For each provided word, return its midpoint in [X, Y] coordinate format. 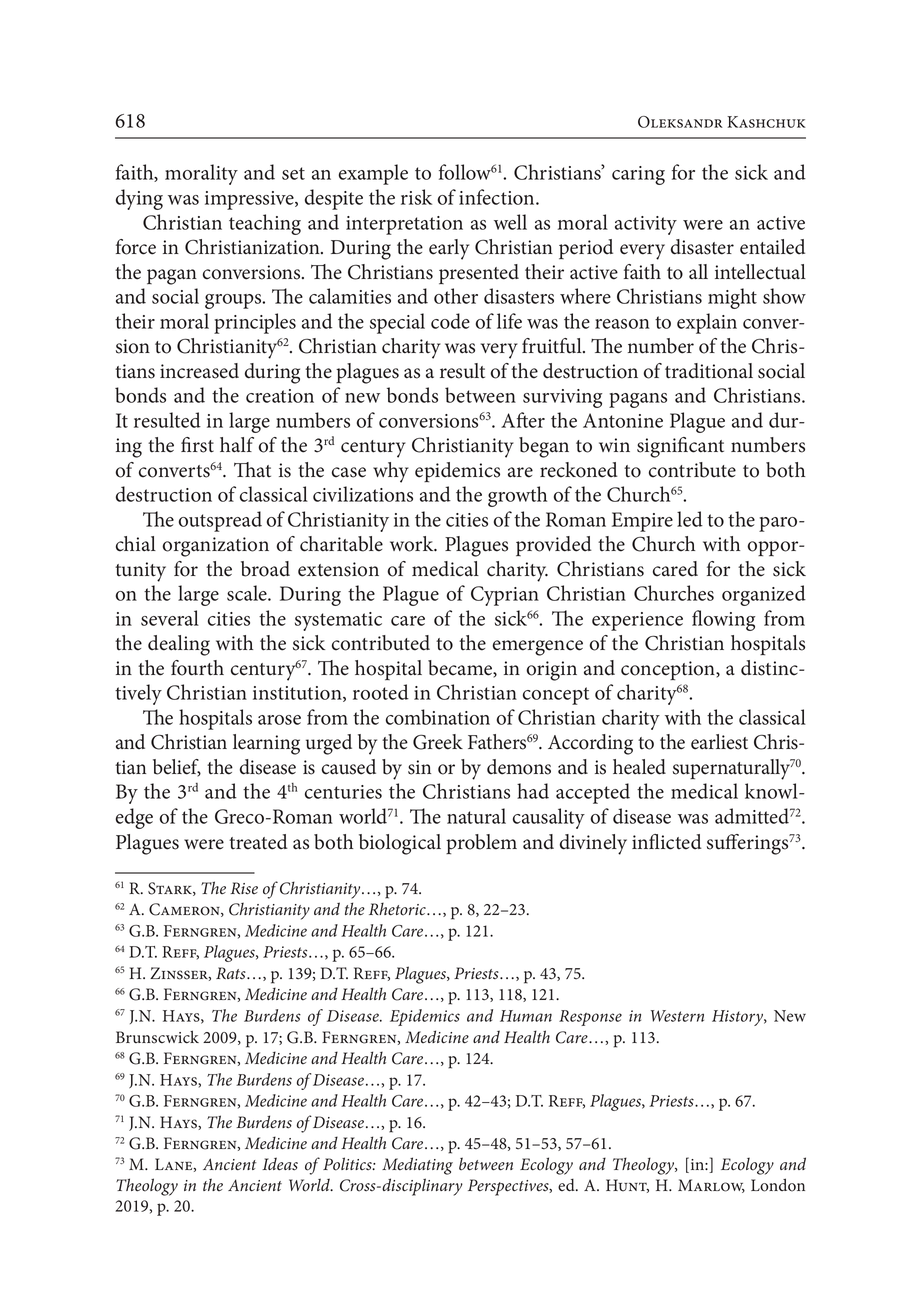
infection [498, 197]
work [413, 544]
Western [677, 1016]
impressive [250, 200]
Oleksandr [680, 122]
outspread [220, 521]
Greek [438, 742]
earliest [719, 742]
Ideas [280, 1164]
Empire [642, 522]
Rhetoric [398, 909]
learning [266, 744]
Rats [232, 973]
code [450, 321]
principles [255, 323]
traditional [709, 371]
